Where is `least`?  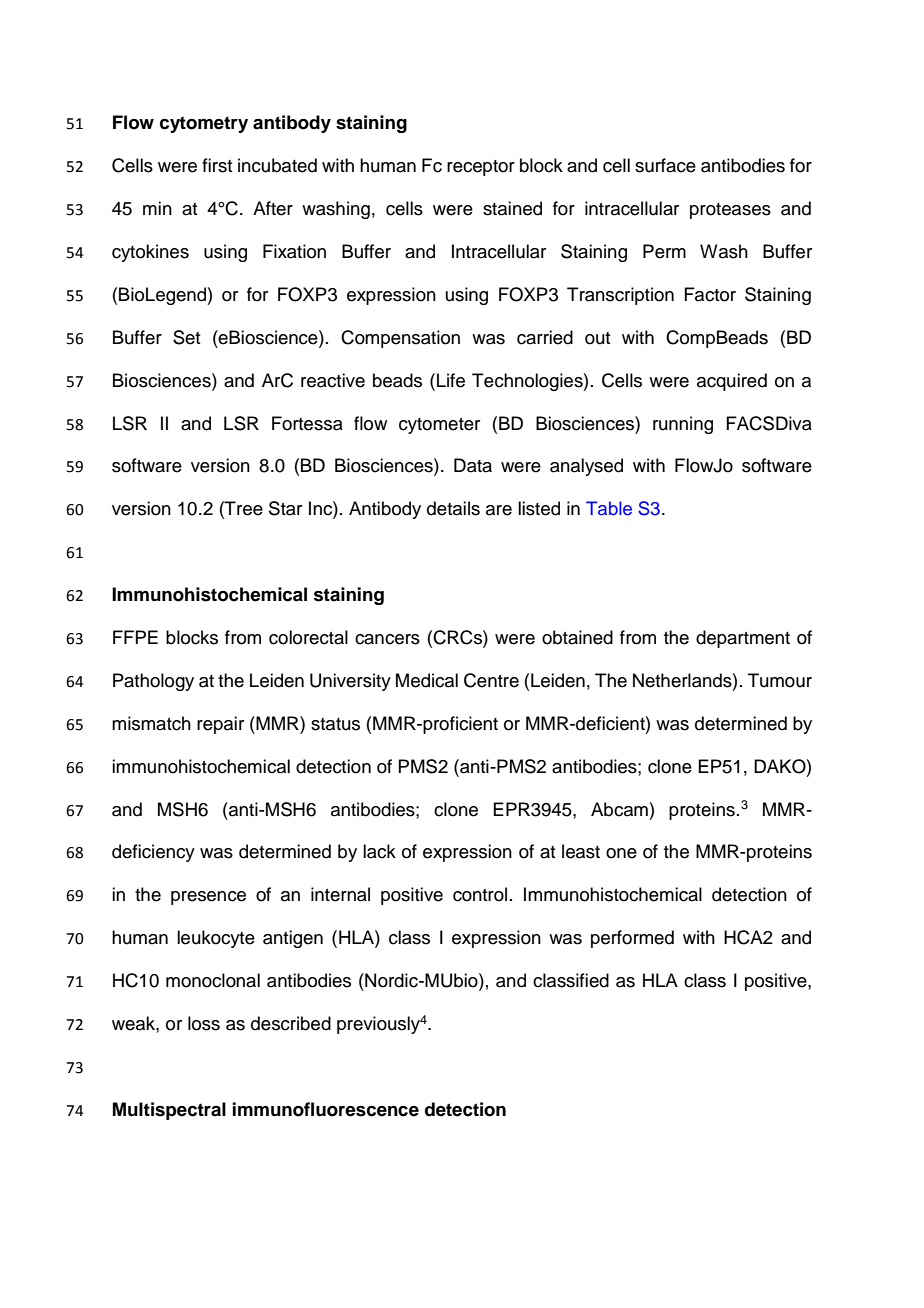
least is located at coordinates (581, 851).
